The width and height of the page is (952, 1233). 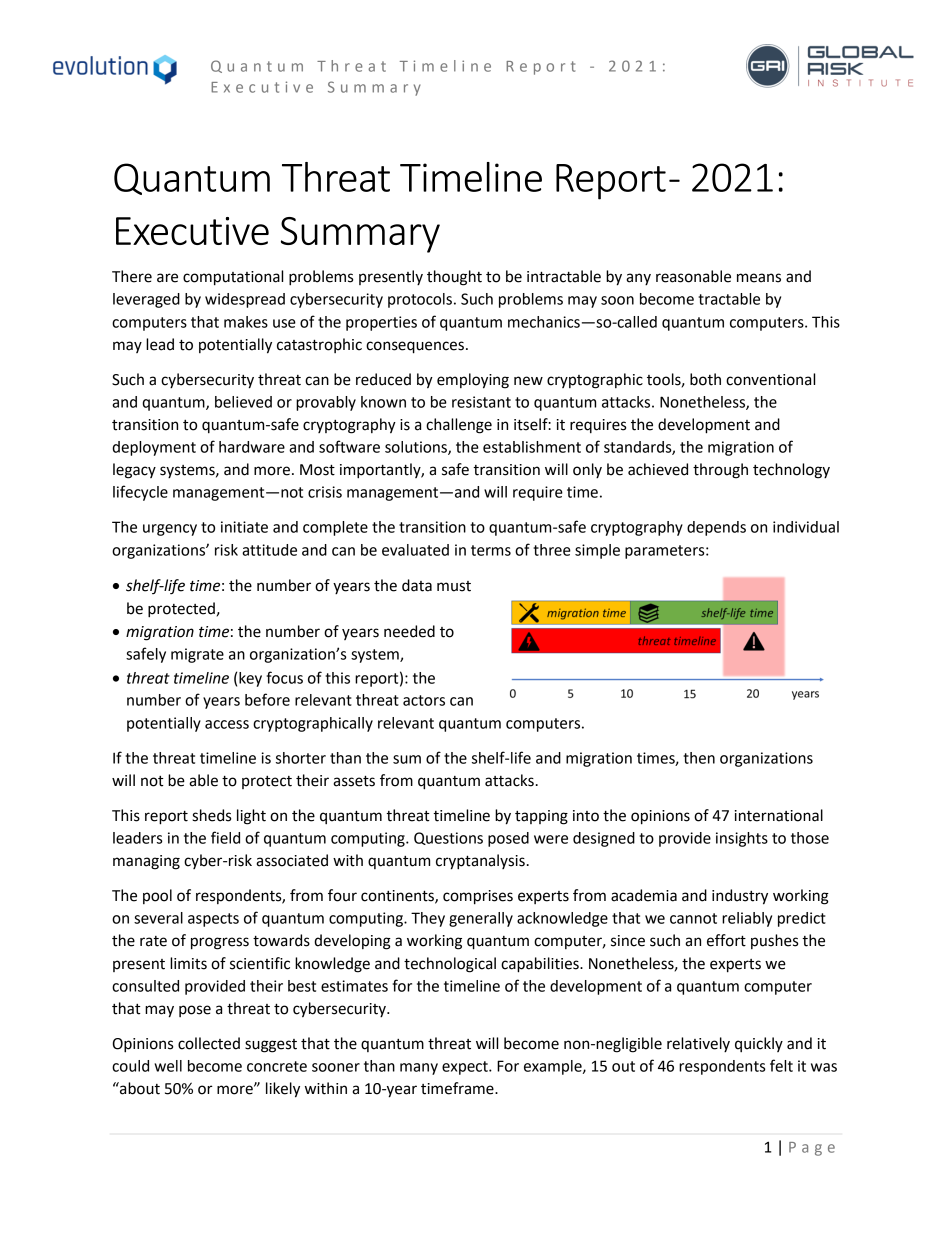 I want to click on thought, so click(x=454, y=278).
